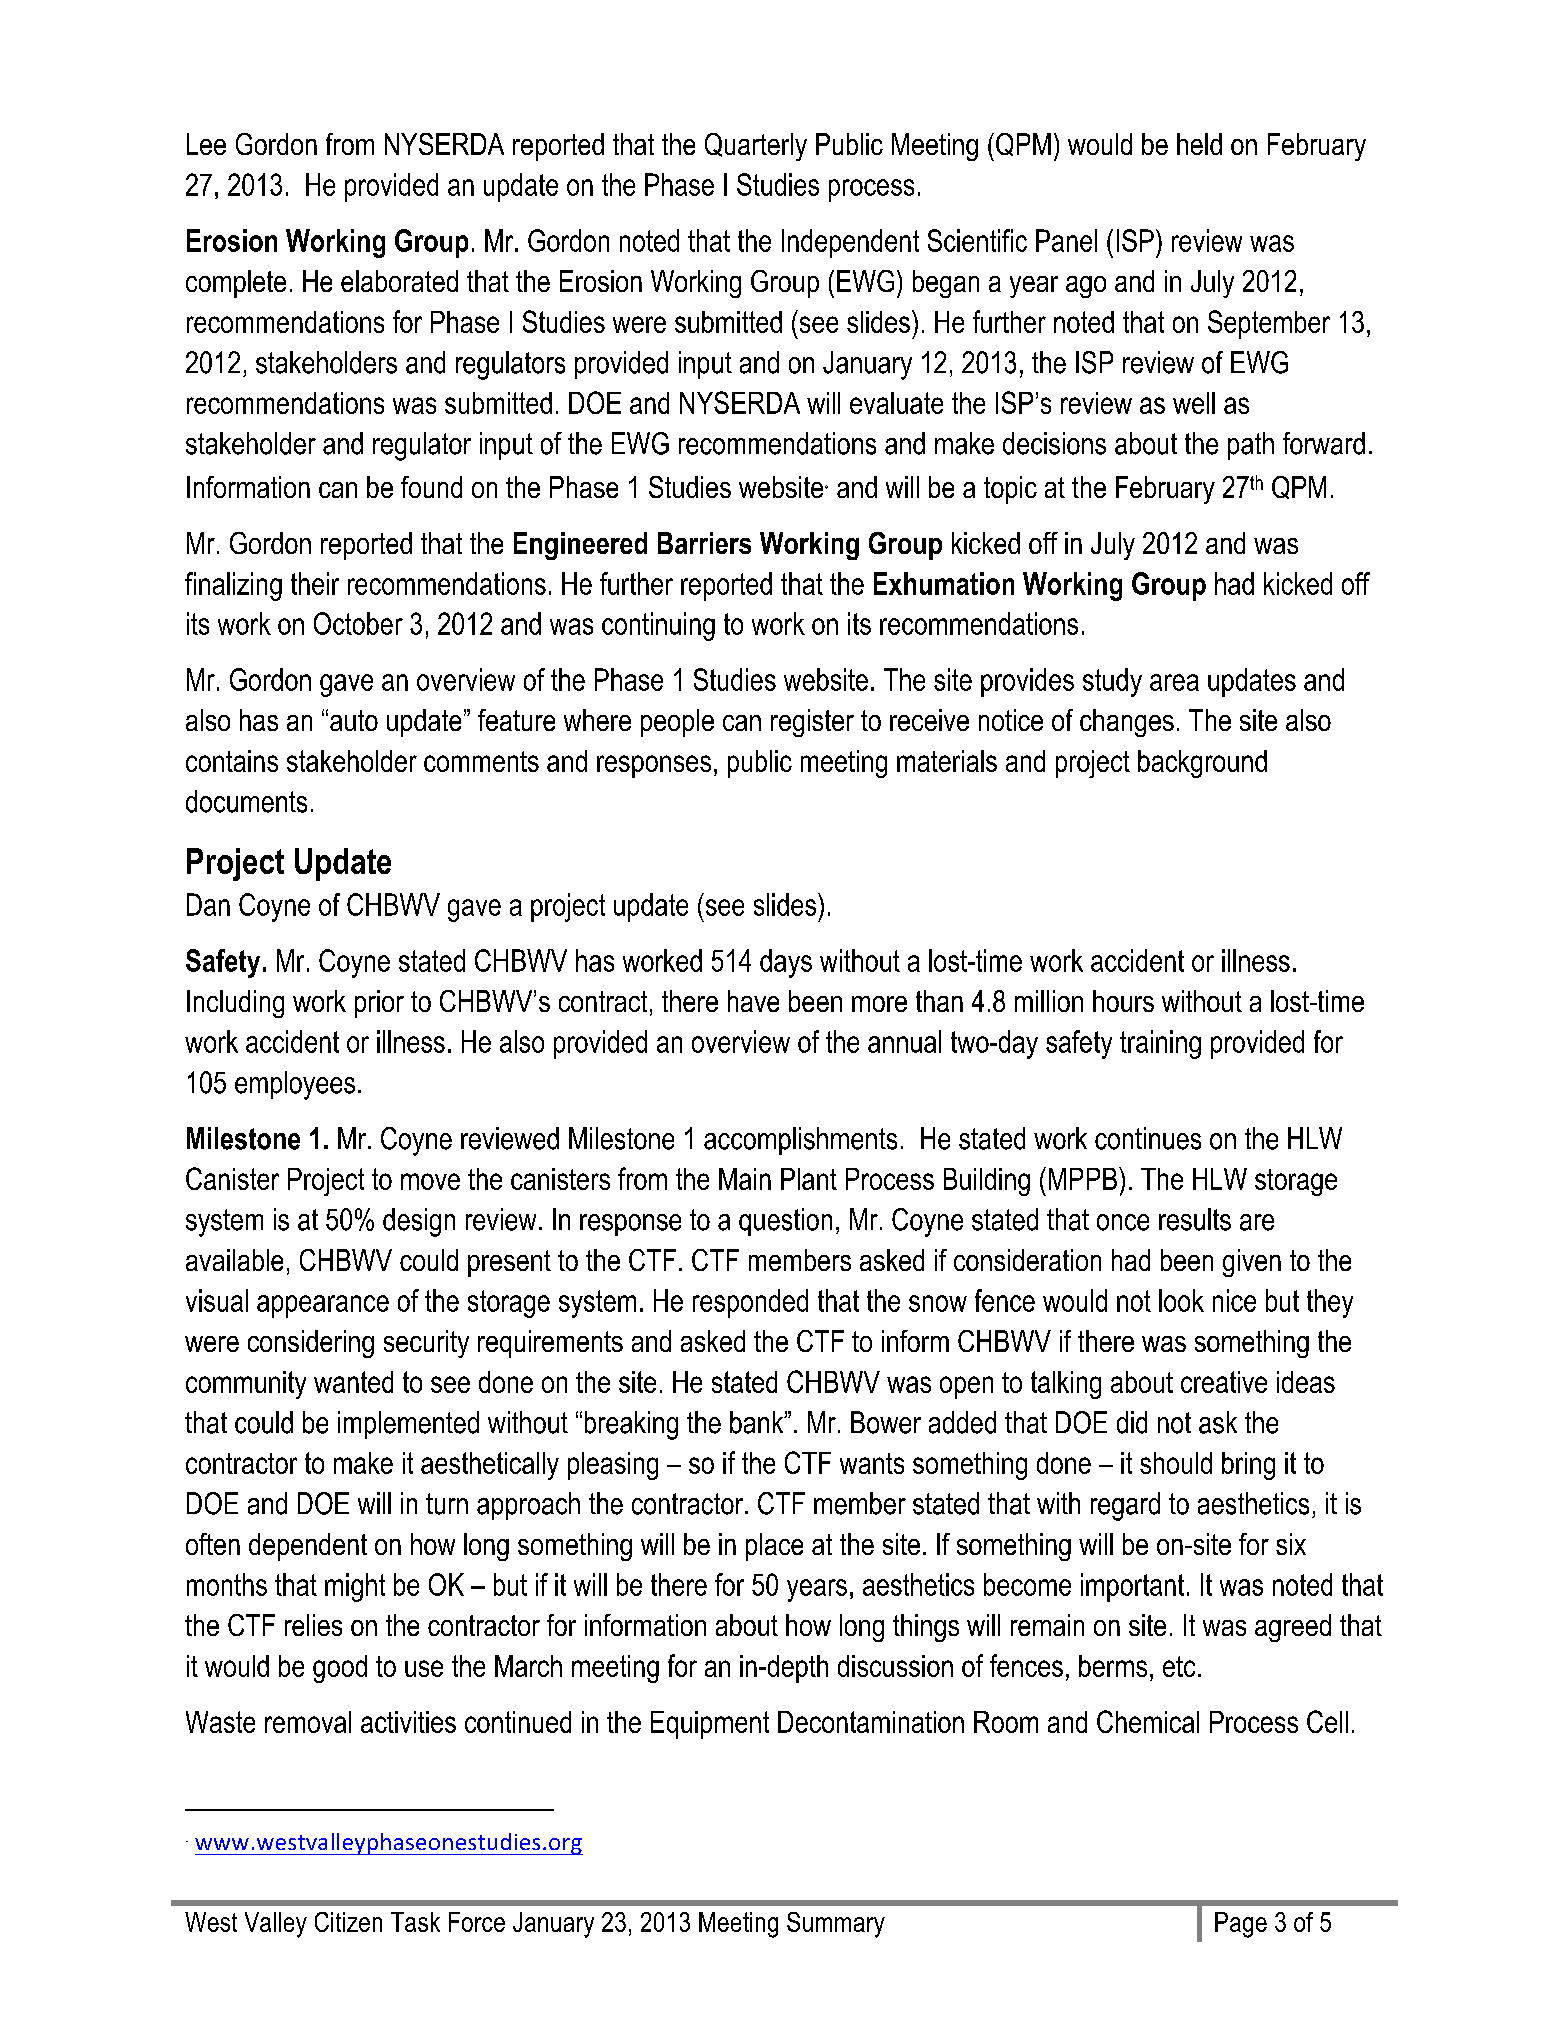 The width and height of the page is (1568, 2029). I want to click on auto, so click(354, 720).
